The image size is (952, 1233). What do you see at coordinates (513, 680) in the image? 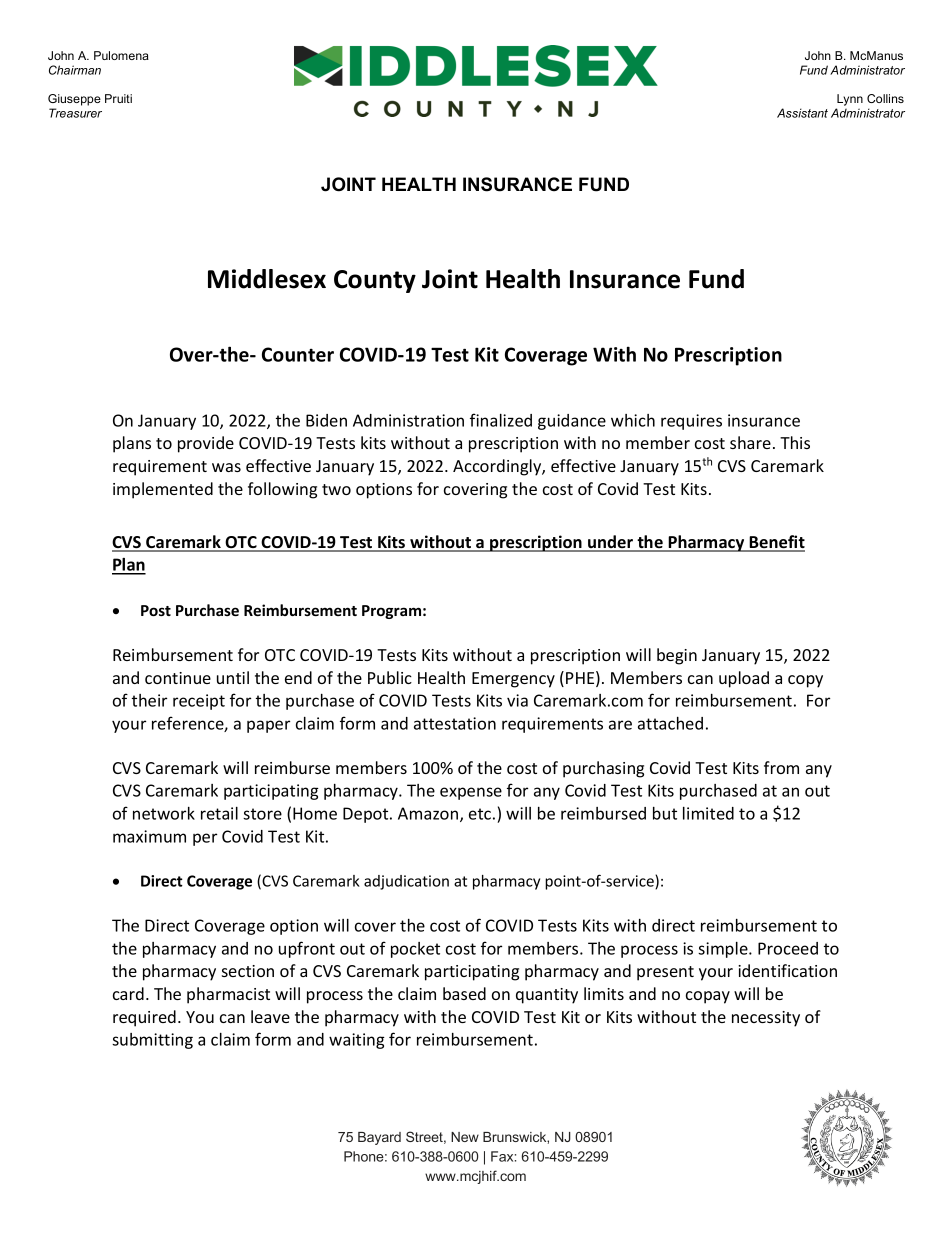
I see `Emergency` at bounding box center [513, 680].
